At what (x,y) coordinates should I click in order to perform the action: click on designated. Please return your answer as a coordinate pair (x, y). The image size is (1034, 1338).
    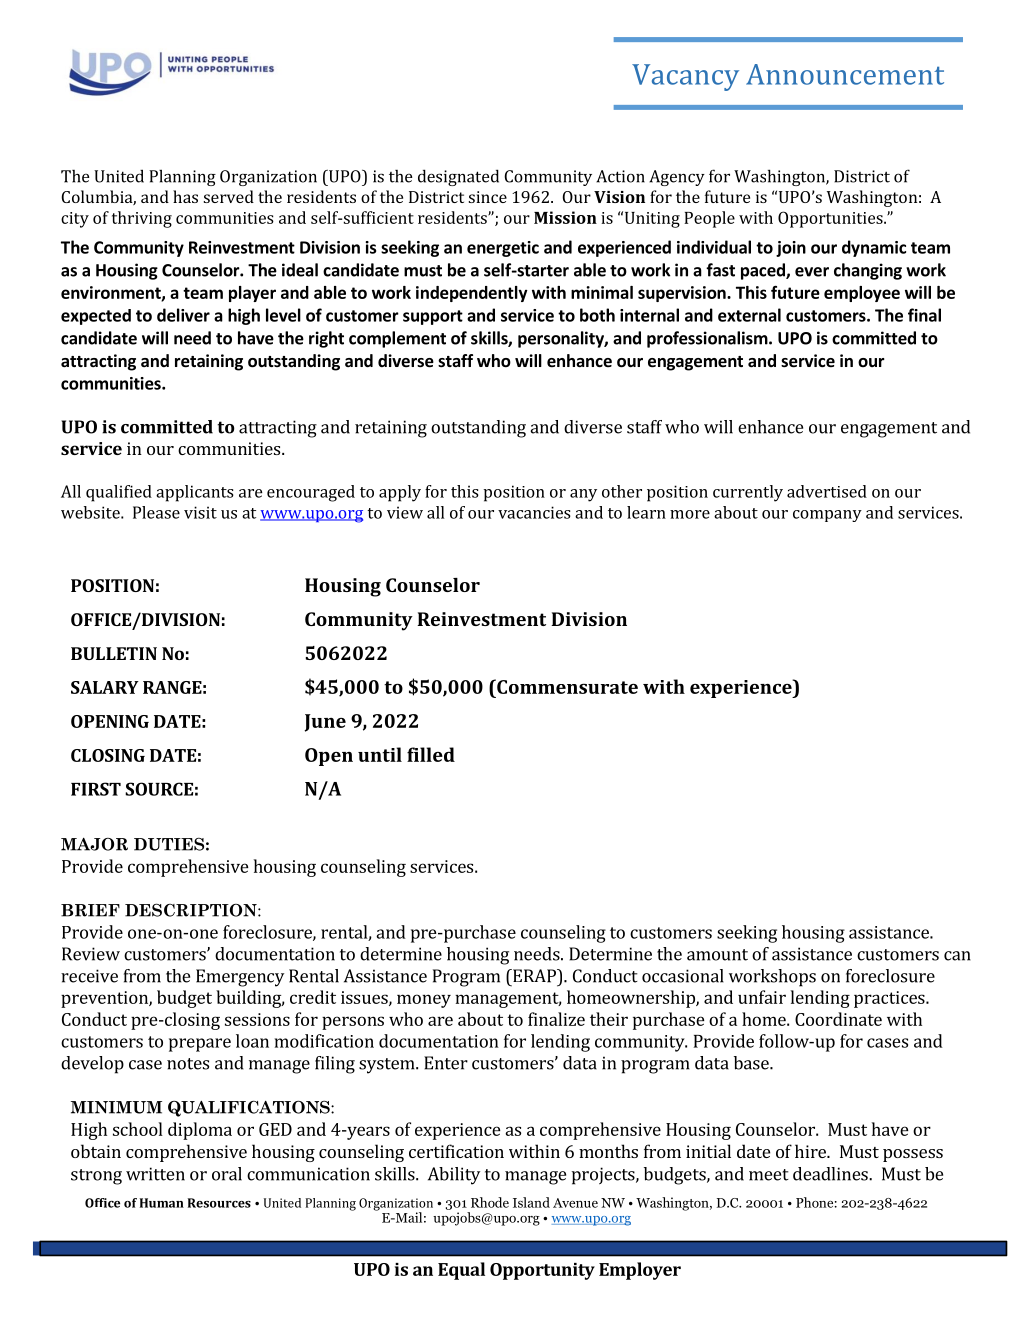
    Looking at the image, I should click on (458, 177).
